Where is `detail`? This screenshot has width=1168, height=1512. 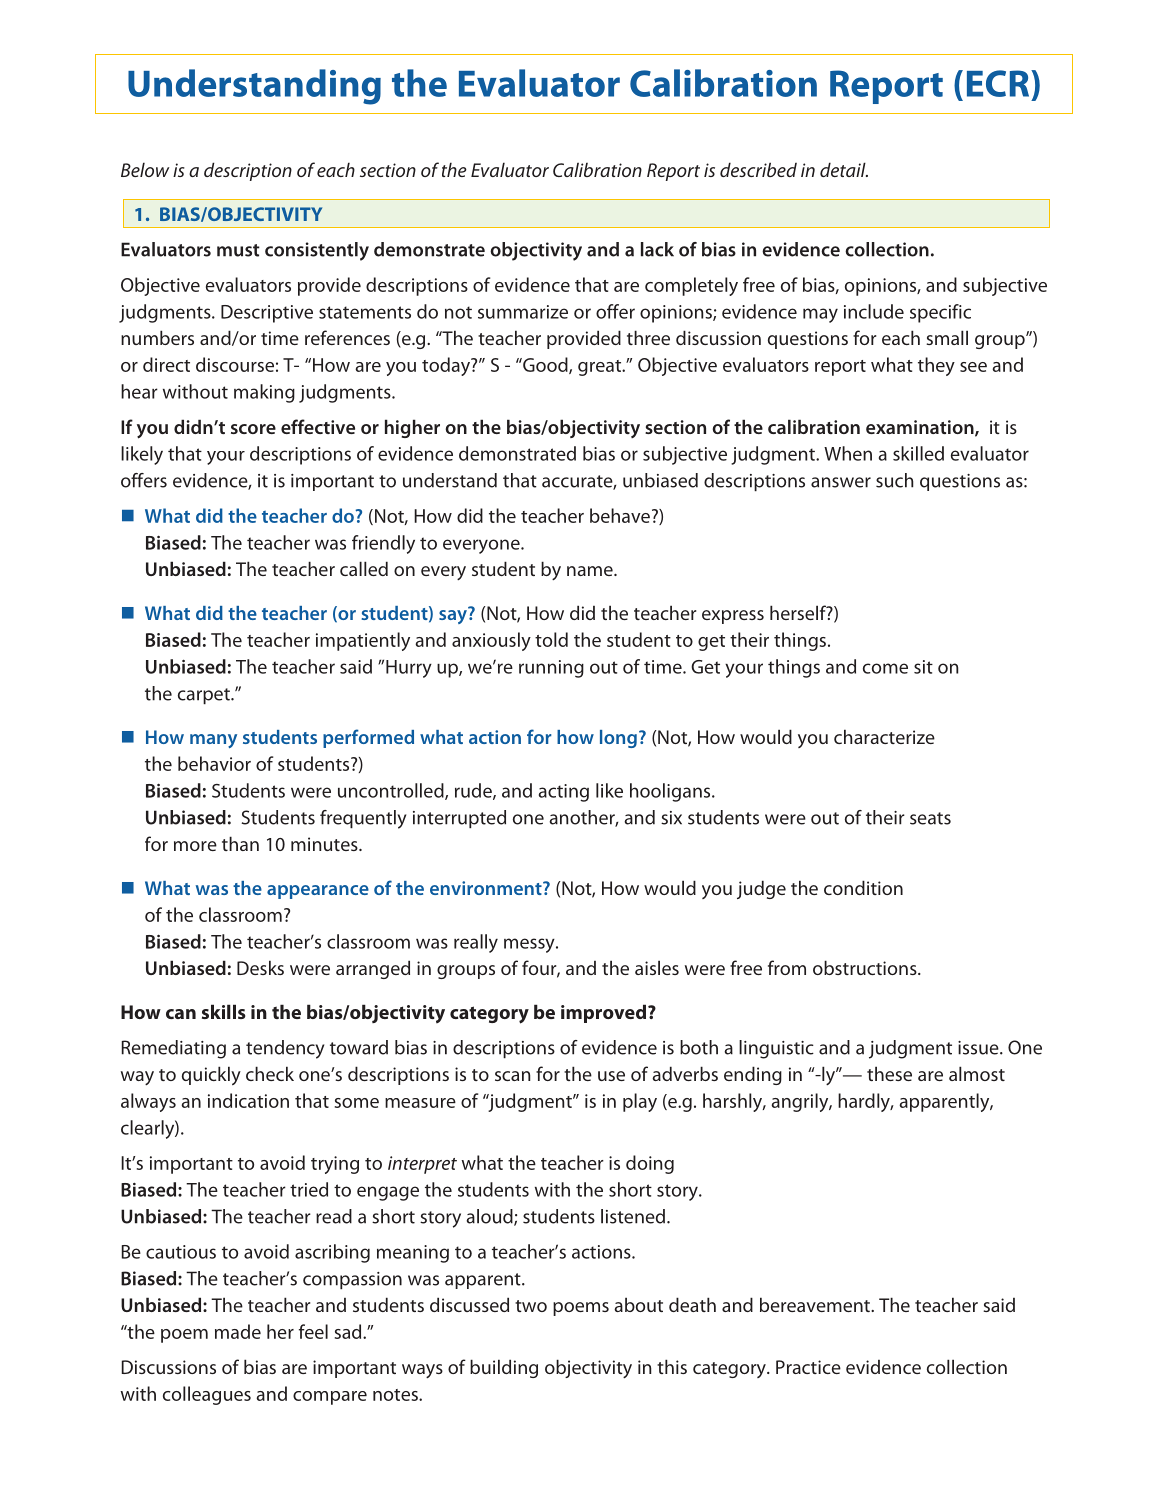
detail is located at coordinates (844, 169).
